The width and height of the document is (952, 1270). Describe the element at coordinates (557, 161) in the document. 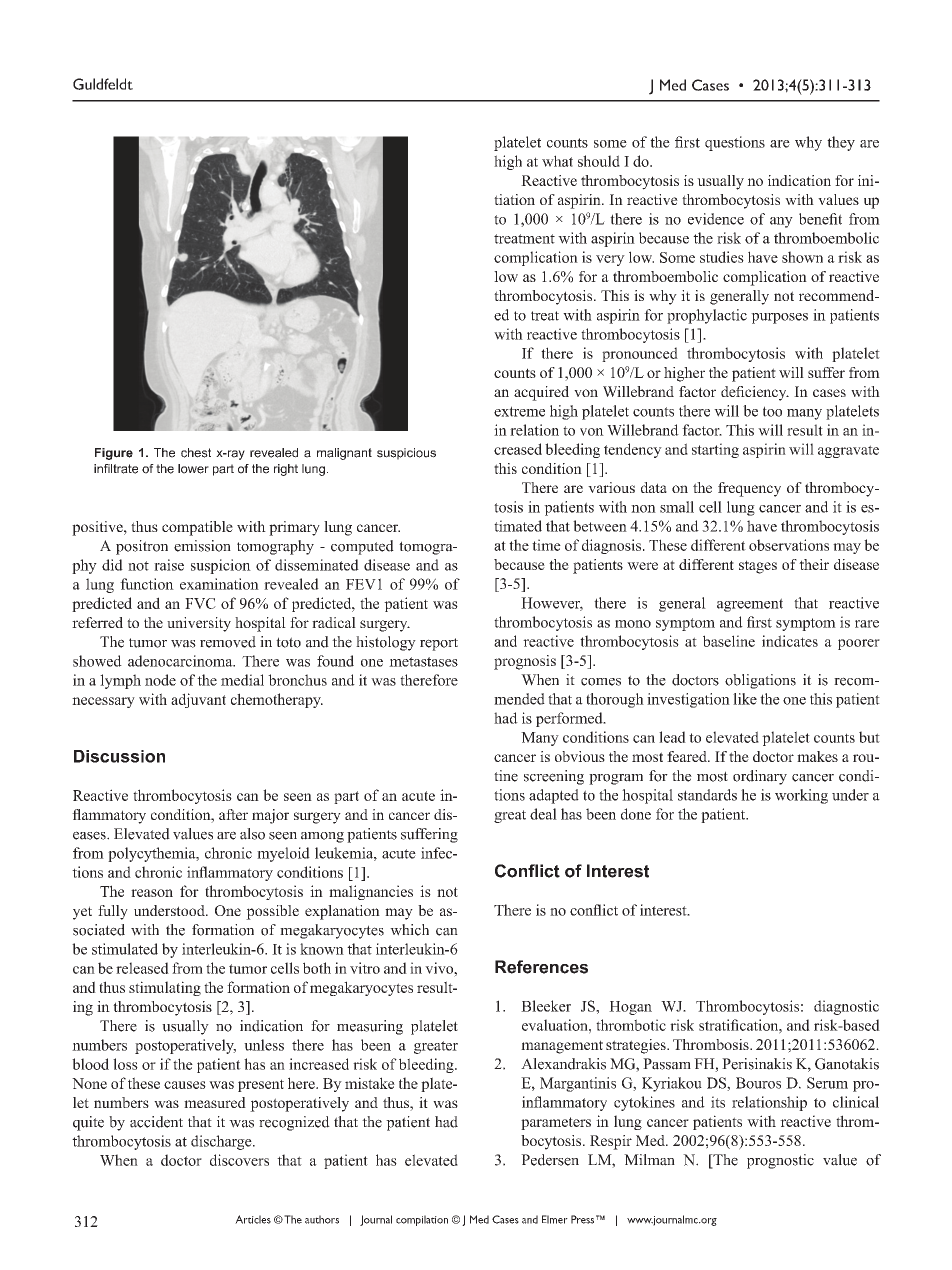

I see `what` at that location.
